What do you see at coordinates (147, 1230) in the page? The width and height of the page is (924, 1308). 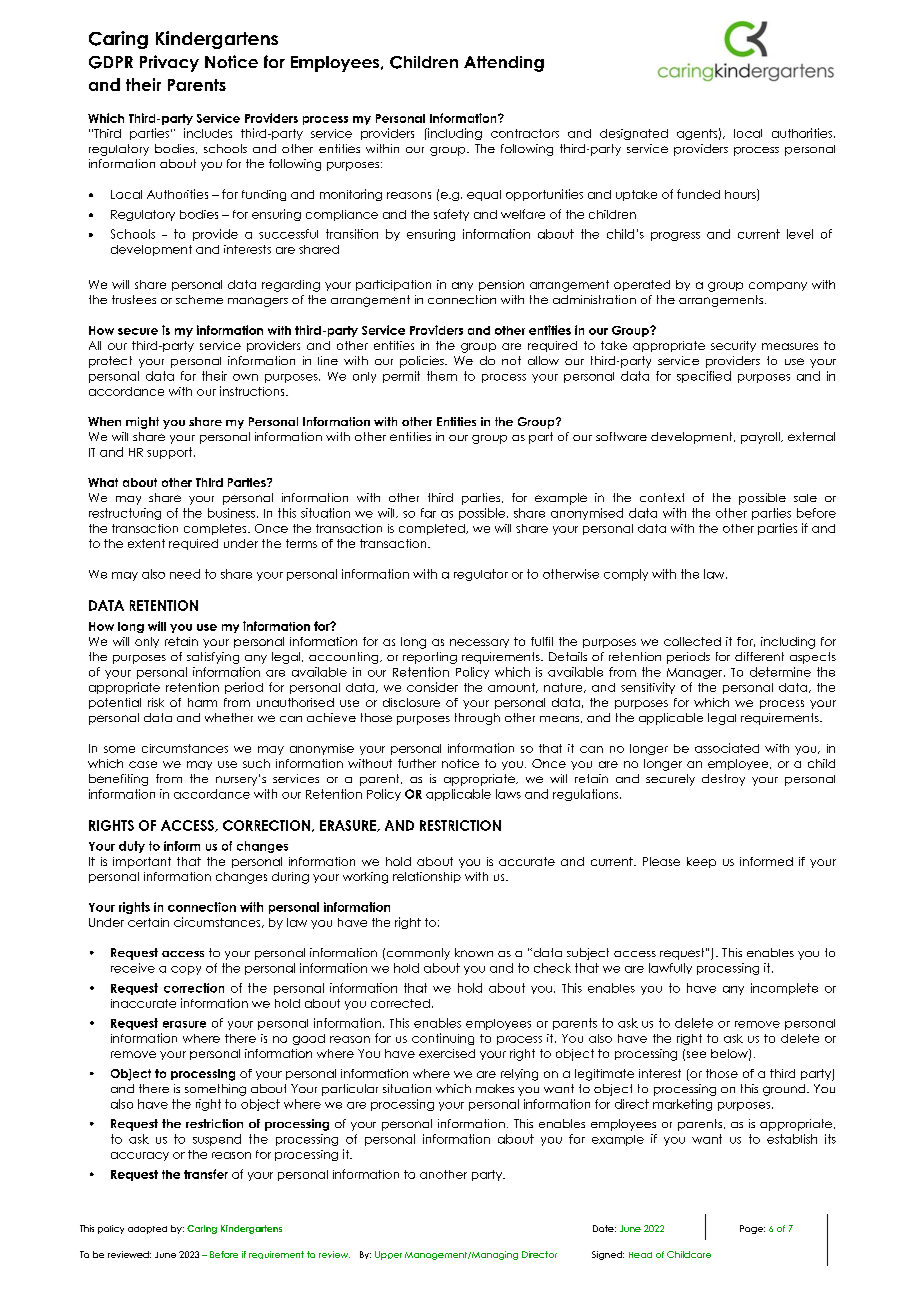 I see `adopted` at bounding box center [147, 1230].
